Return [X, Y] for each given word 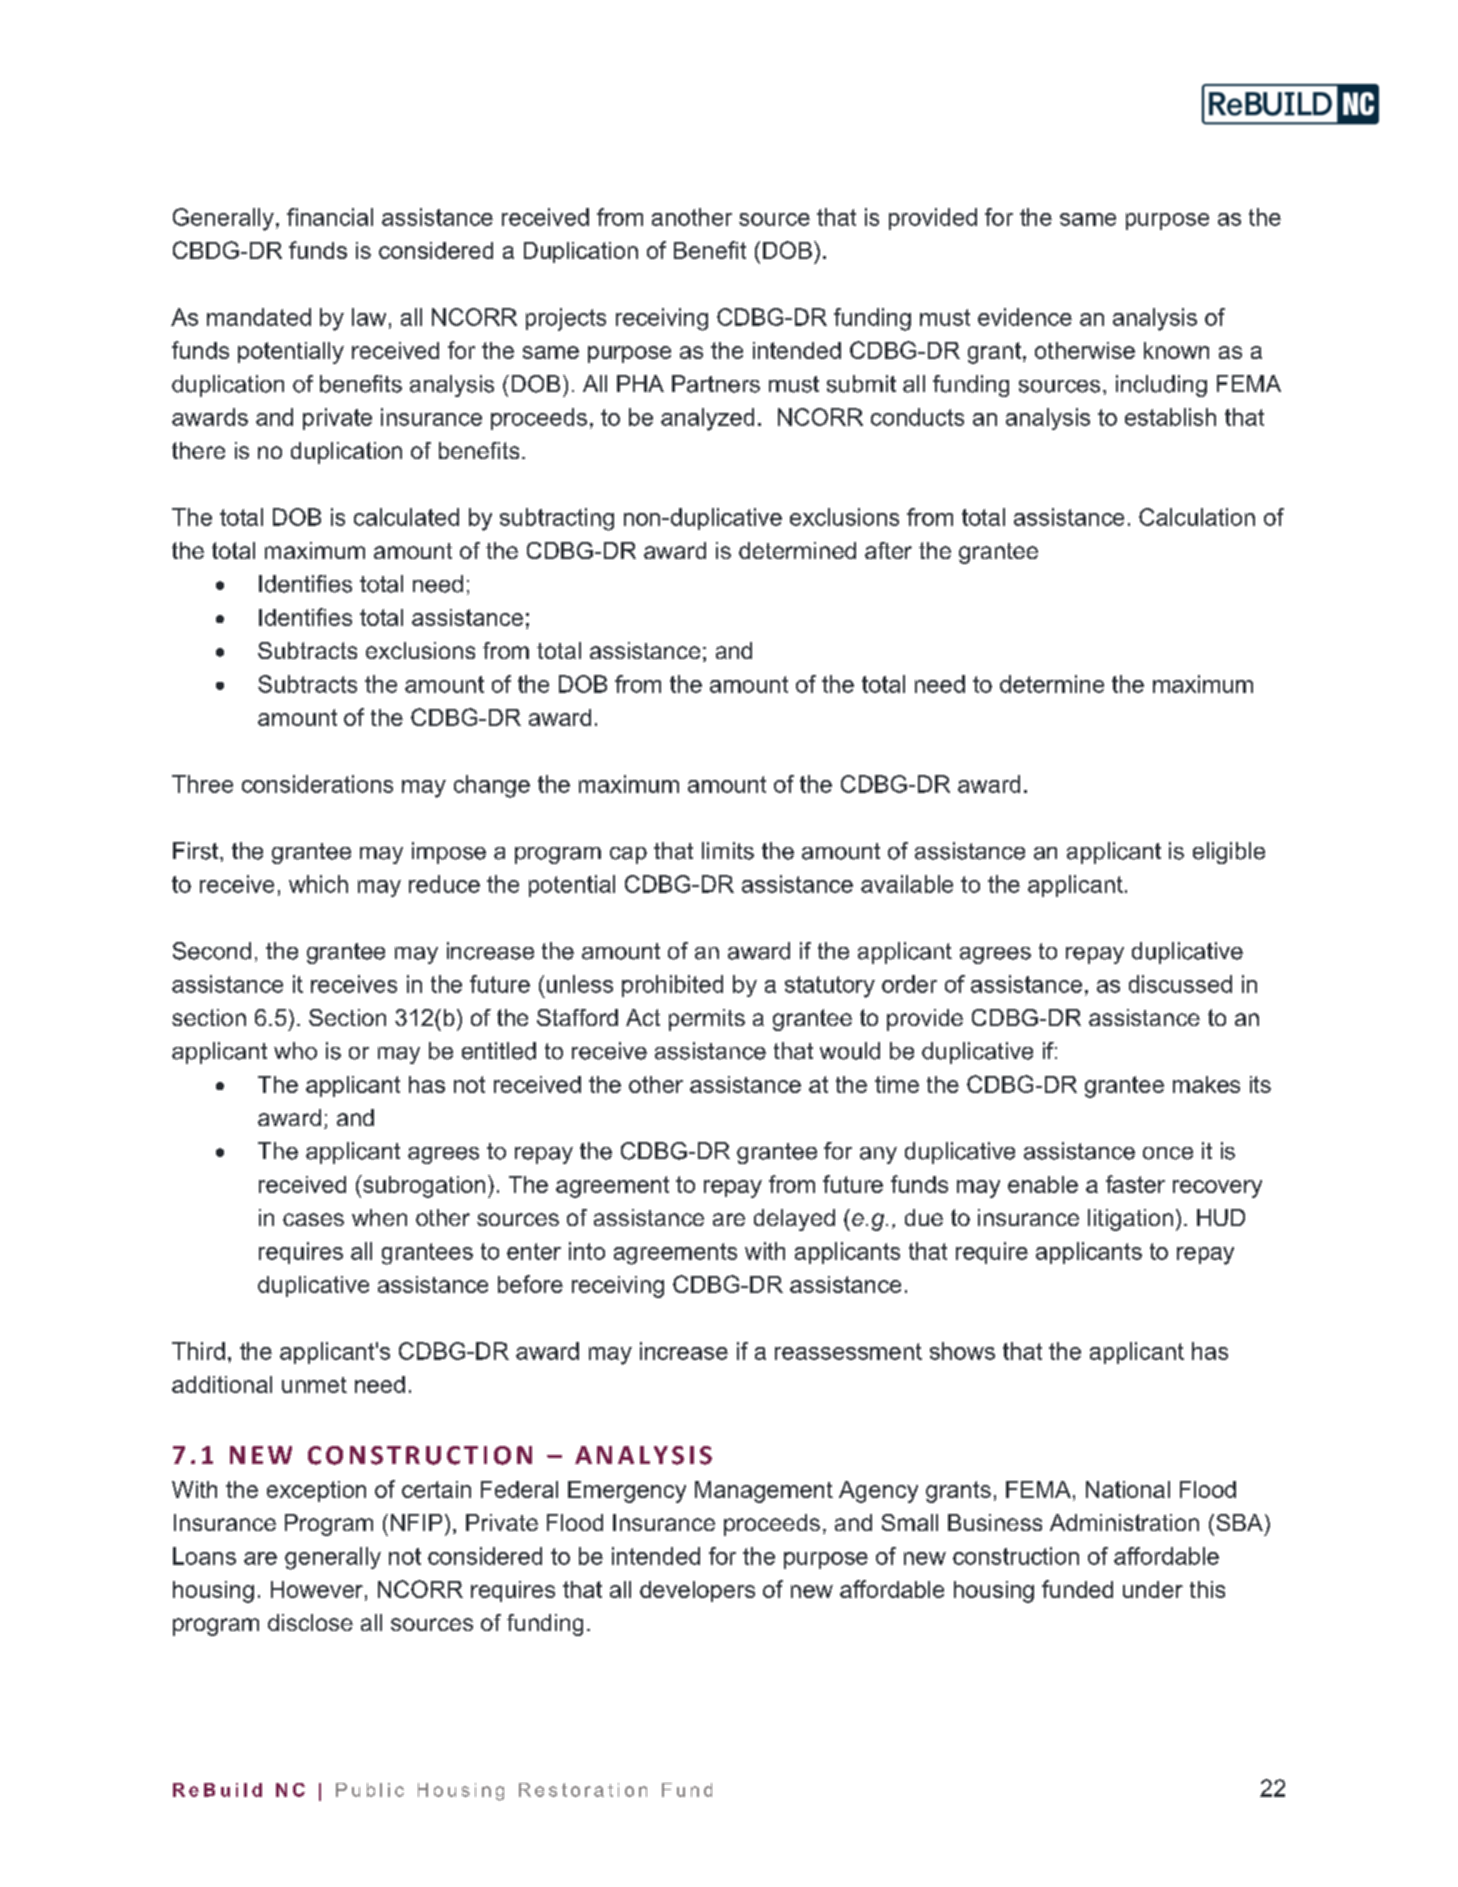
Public [370, 1790]
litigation [1130, 1220]
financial [330, 217]
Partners [716, 384]
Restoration [583, 1790]
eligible [1229, 853]
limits [728, 851]
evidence [1025, 317]
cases [313, 1219]
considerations [317, 784]
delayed [794, 1220]
